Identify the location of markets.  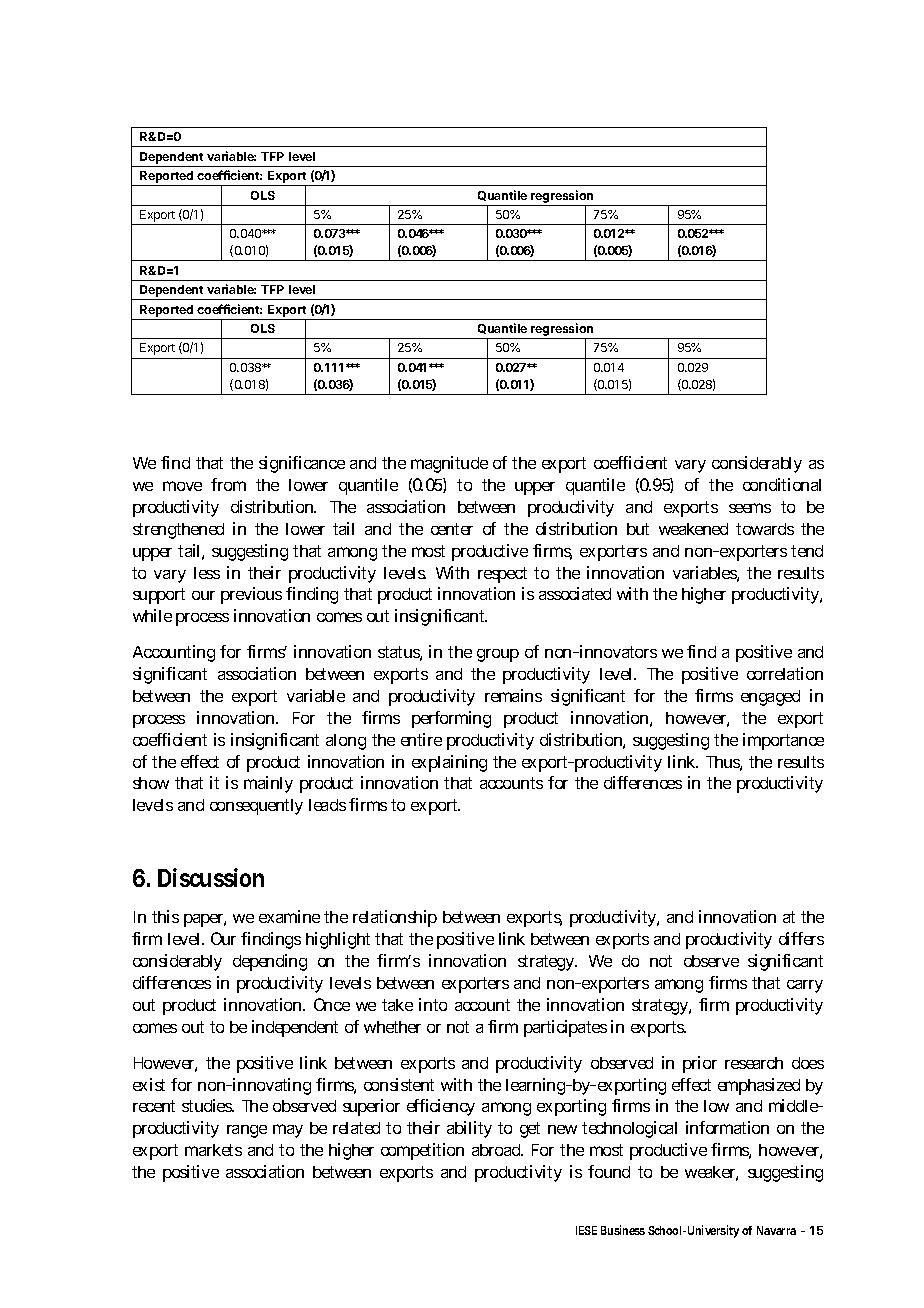
(213, 1150).
